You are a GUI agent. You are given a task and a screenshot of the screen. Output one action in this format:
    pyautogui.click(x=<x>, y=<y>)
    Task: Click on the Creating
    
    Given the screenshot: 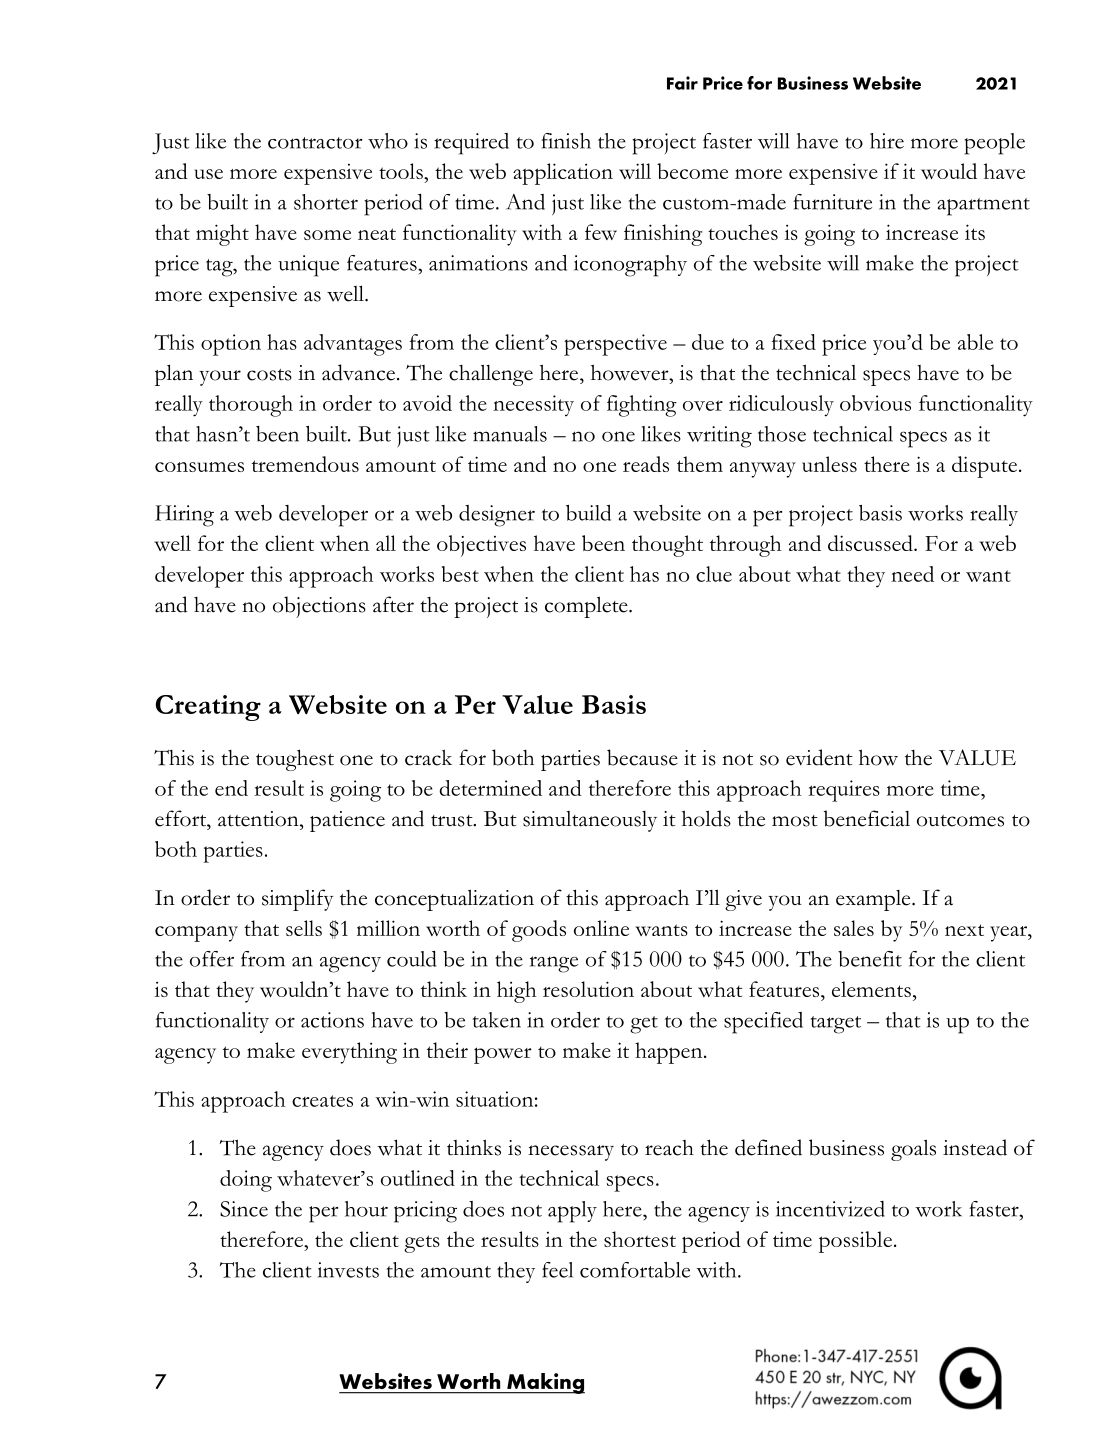 What is the action you would take?
    pyautogui.click(x=208, y=708)
